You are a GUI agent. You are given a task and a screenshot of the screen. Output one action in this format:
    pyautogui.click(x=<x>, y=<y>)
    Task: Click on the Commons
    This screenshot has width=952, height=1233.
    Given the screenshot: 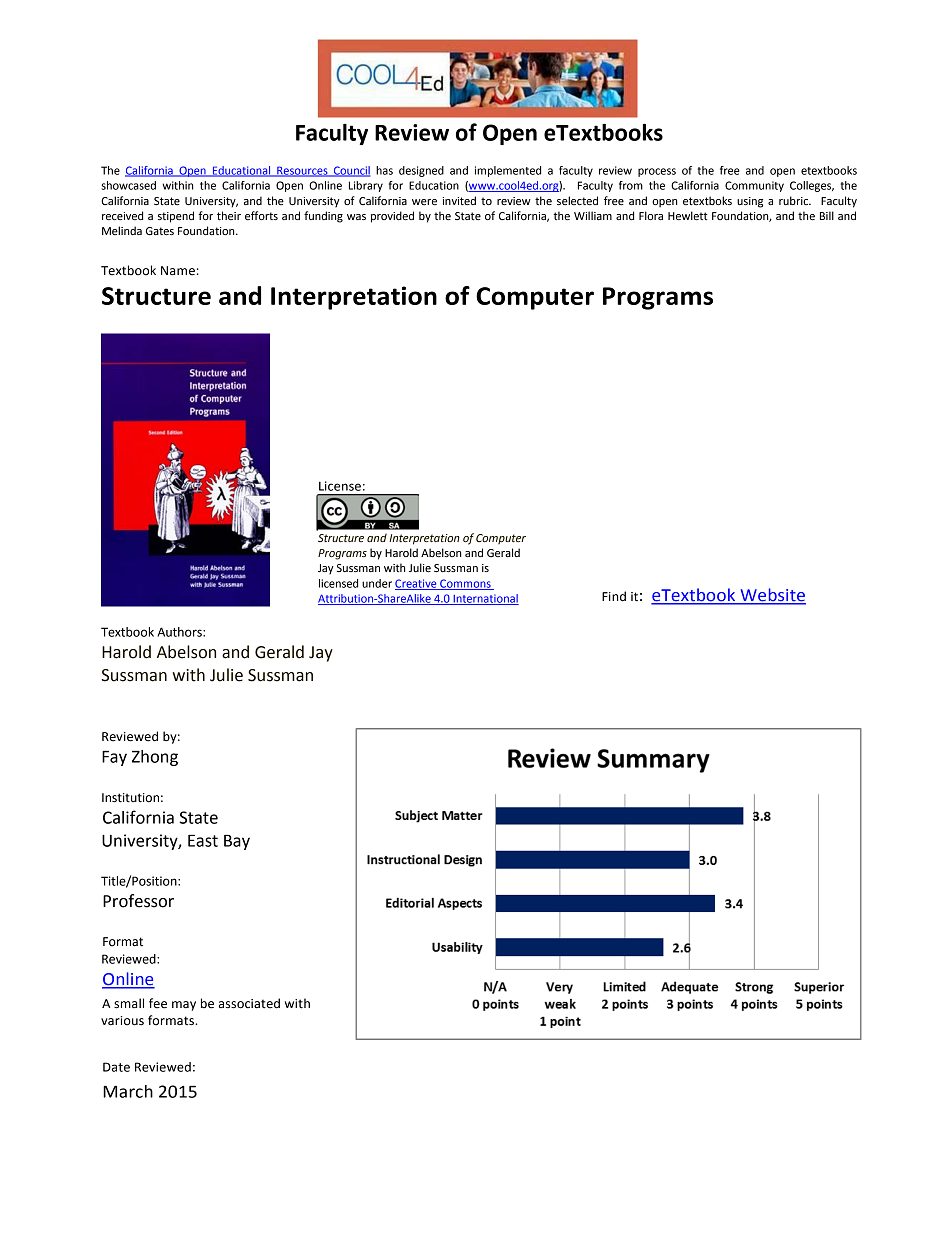 What is the action you would take?
    pyautogui.click(x=465, y=584)
